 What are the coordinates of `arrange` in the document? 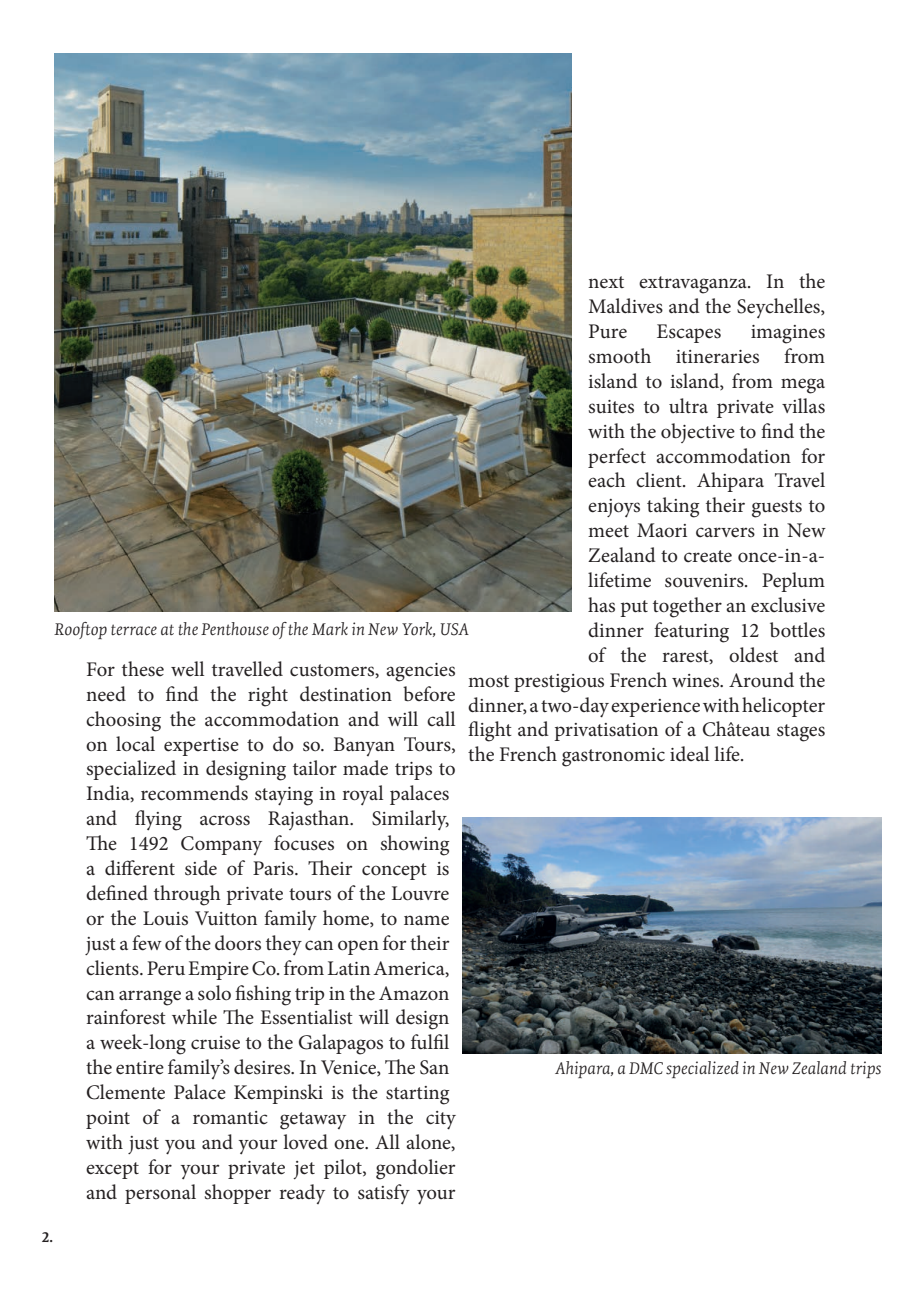 It's located at (150, 998).
